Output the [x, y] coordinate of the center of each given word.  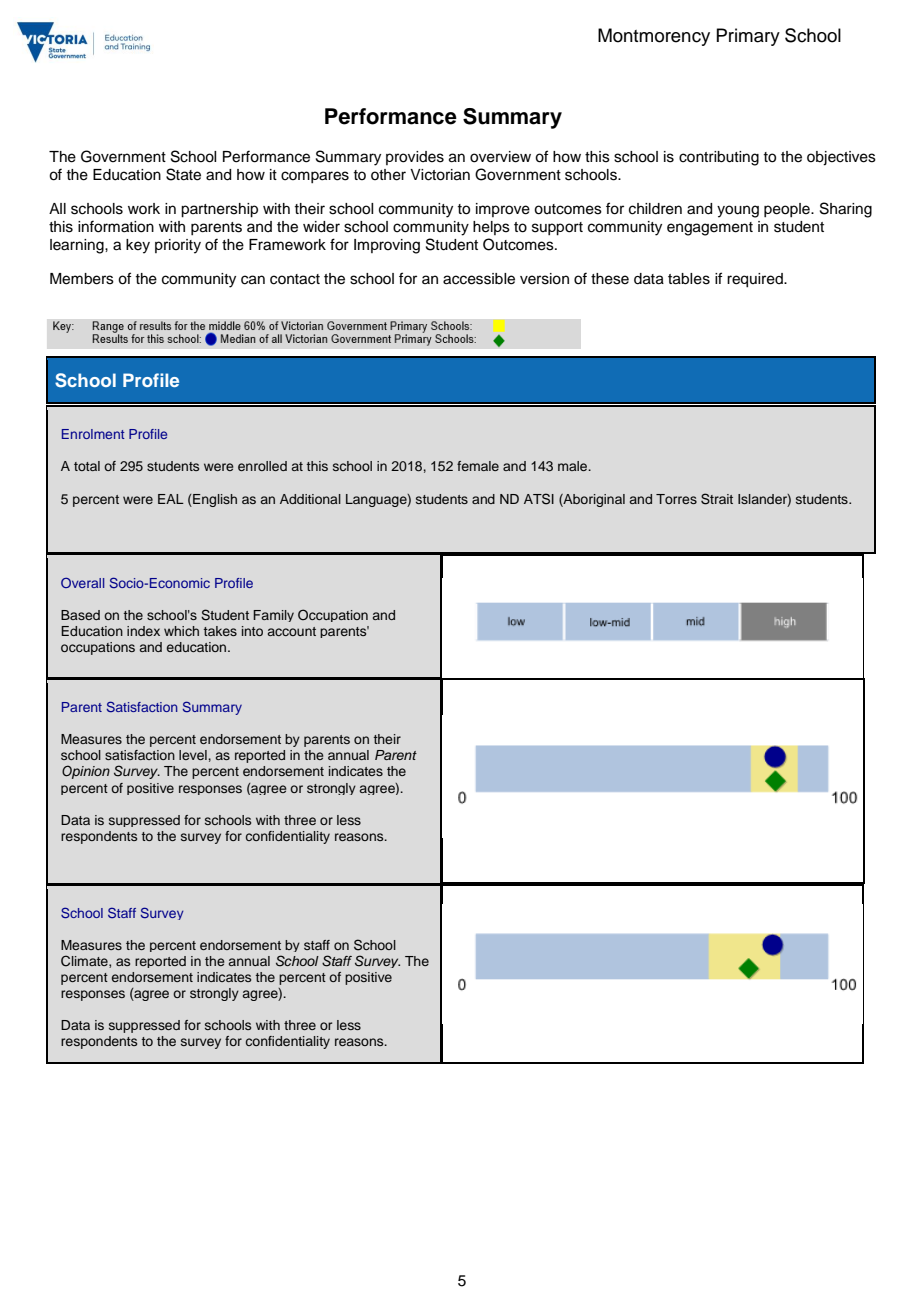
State [183, 174]
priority [178, 246]
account [292, 631]
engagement [710, 229]
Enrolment [93, 434]
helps [491, 228]
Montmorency [654, 37]
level [193, 755]
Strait [717, 499]
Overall [82, 582]
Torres [676, 499]
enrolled [262, 466]
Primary [748, 37]
